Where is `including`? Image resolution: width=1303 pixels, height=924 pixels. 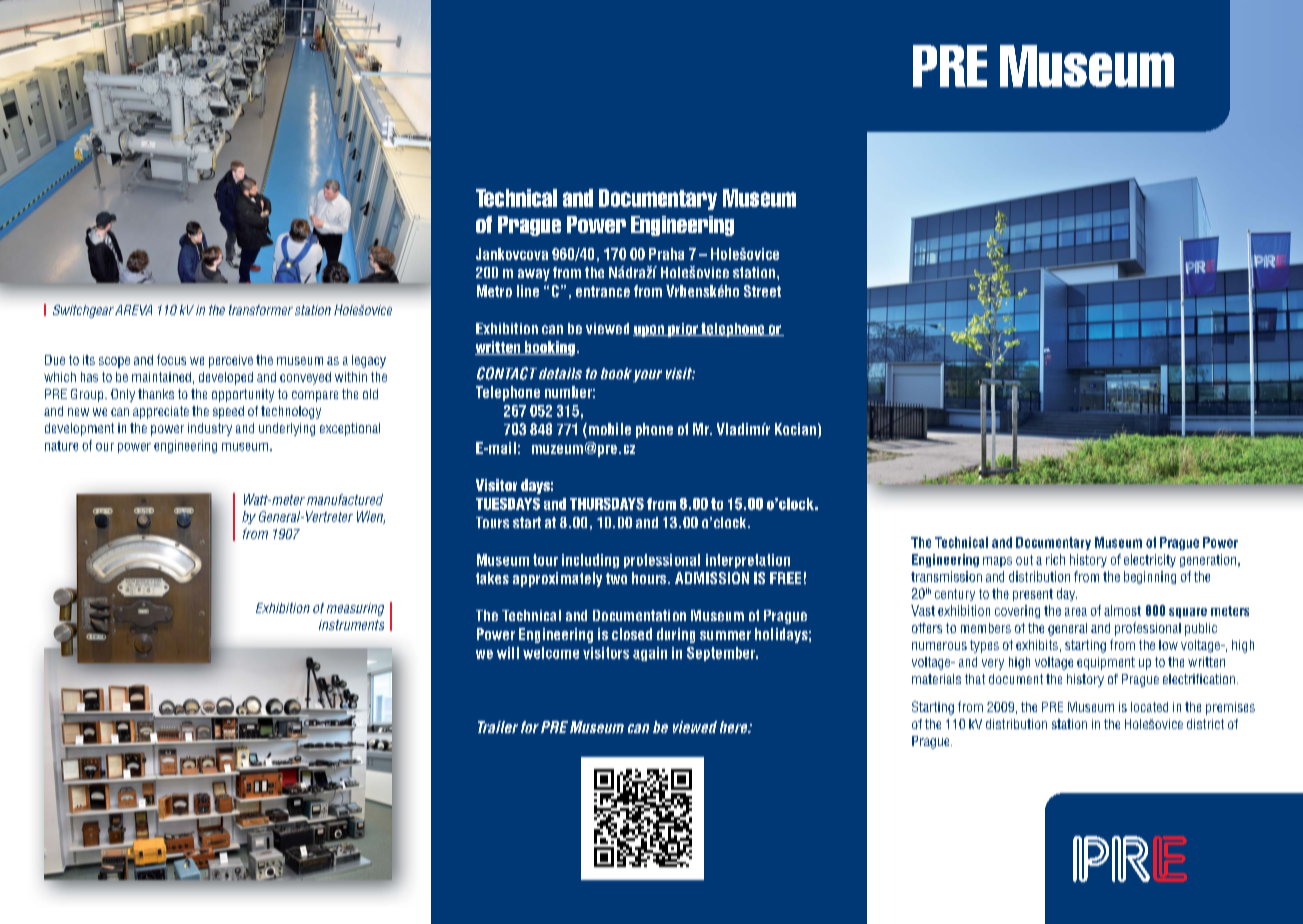 including is located at coordinates (590, 561).
